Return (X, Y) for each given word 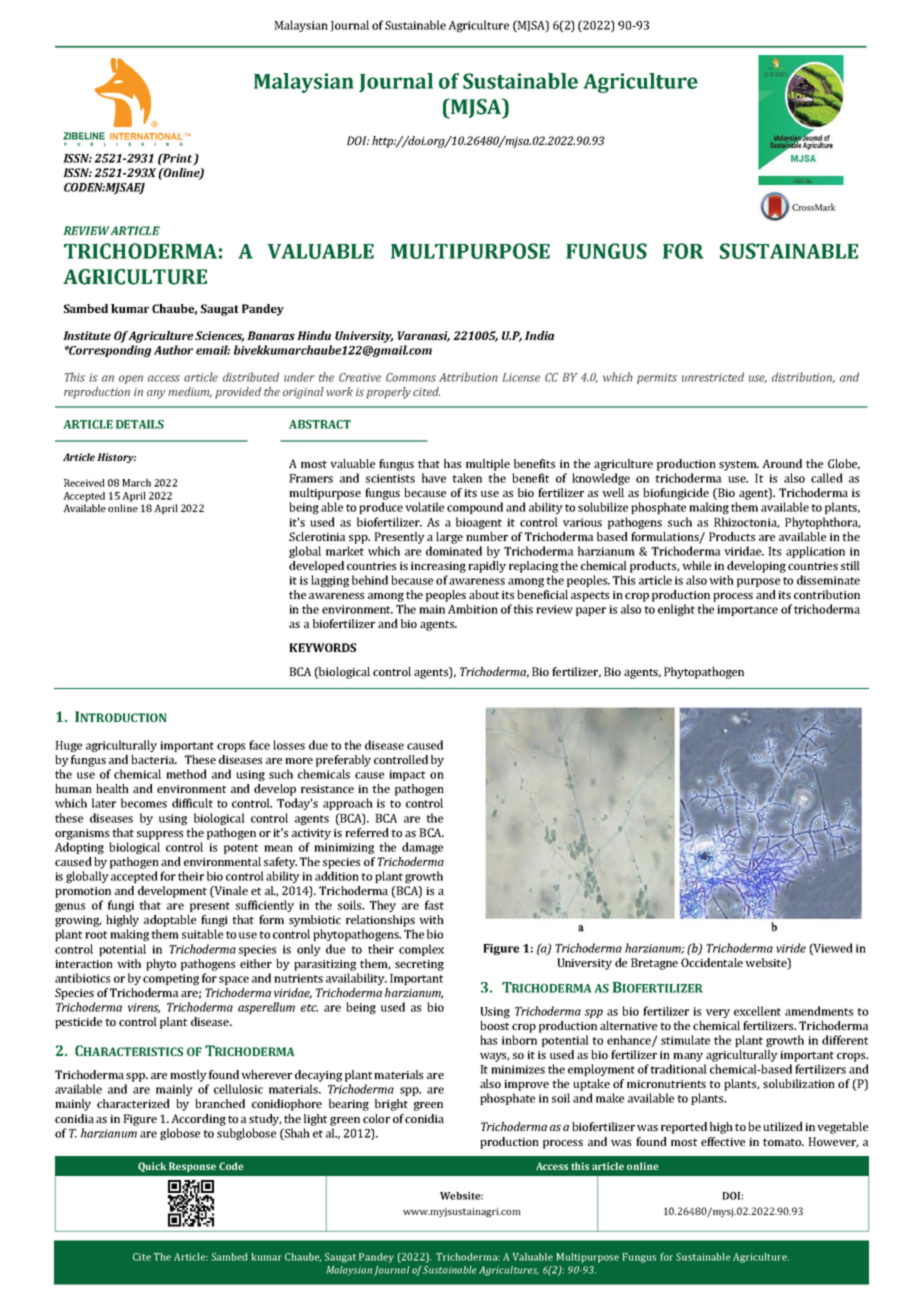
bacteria (154, 759)
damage (422, 848)
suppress (160, 835)
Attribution (468, 377)
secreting (419, 965)
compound (475, 508)
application (815, 552)
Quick (152, 1167)
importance (747, 610)
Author (173, 350)
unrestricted (713, 377)
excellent (757, 1011)
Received (84, 483)
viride (791, 948)
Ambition (473, 609)
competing (171, 979)
